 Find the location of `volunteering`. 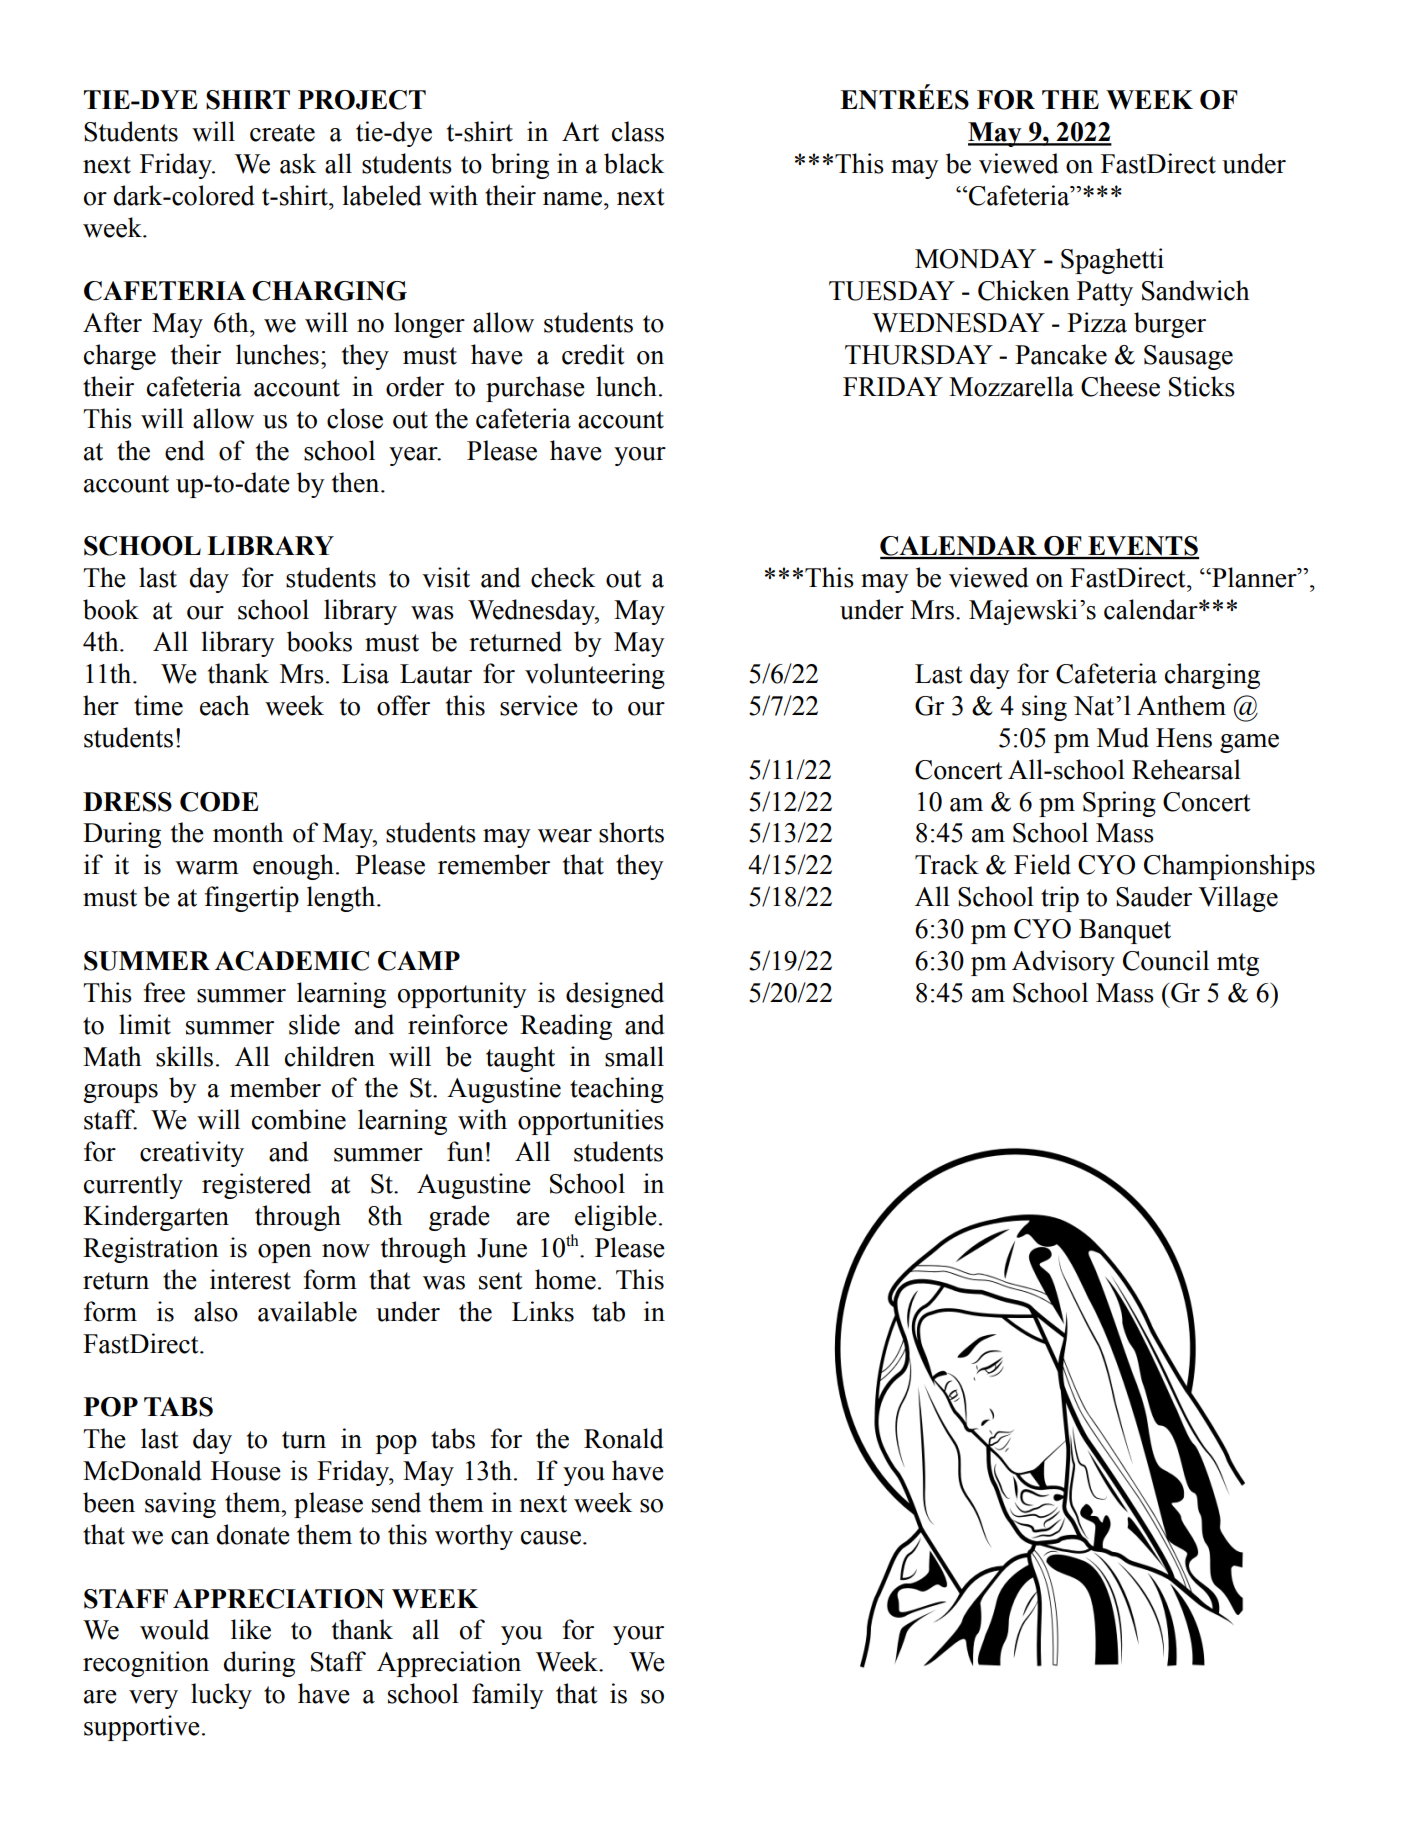

volunteering is located at coordinates (595, 676).
